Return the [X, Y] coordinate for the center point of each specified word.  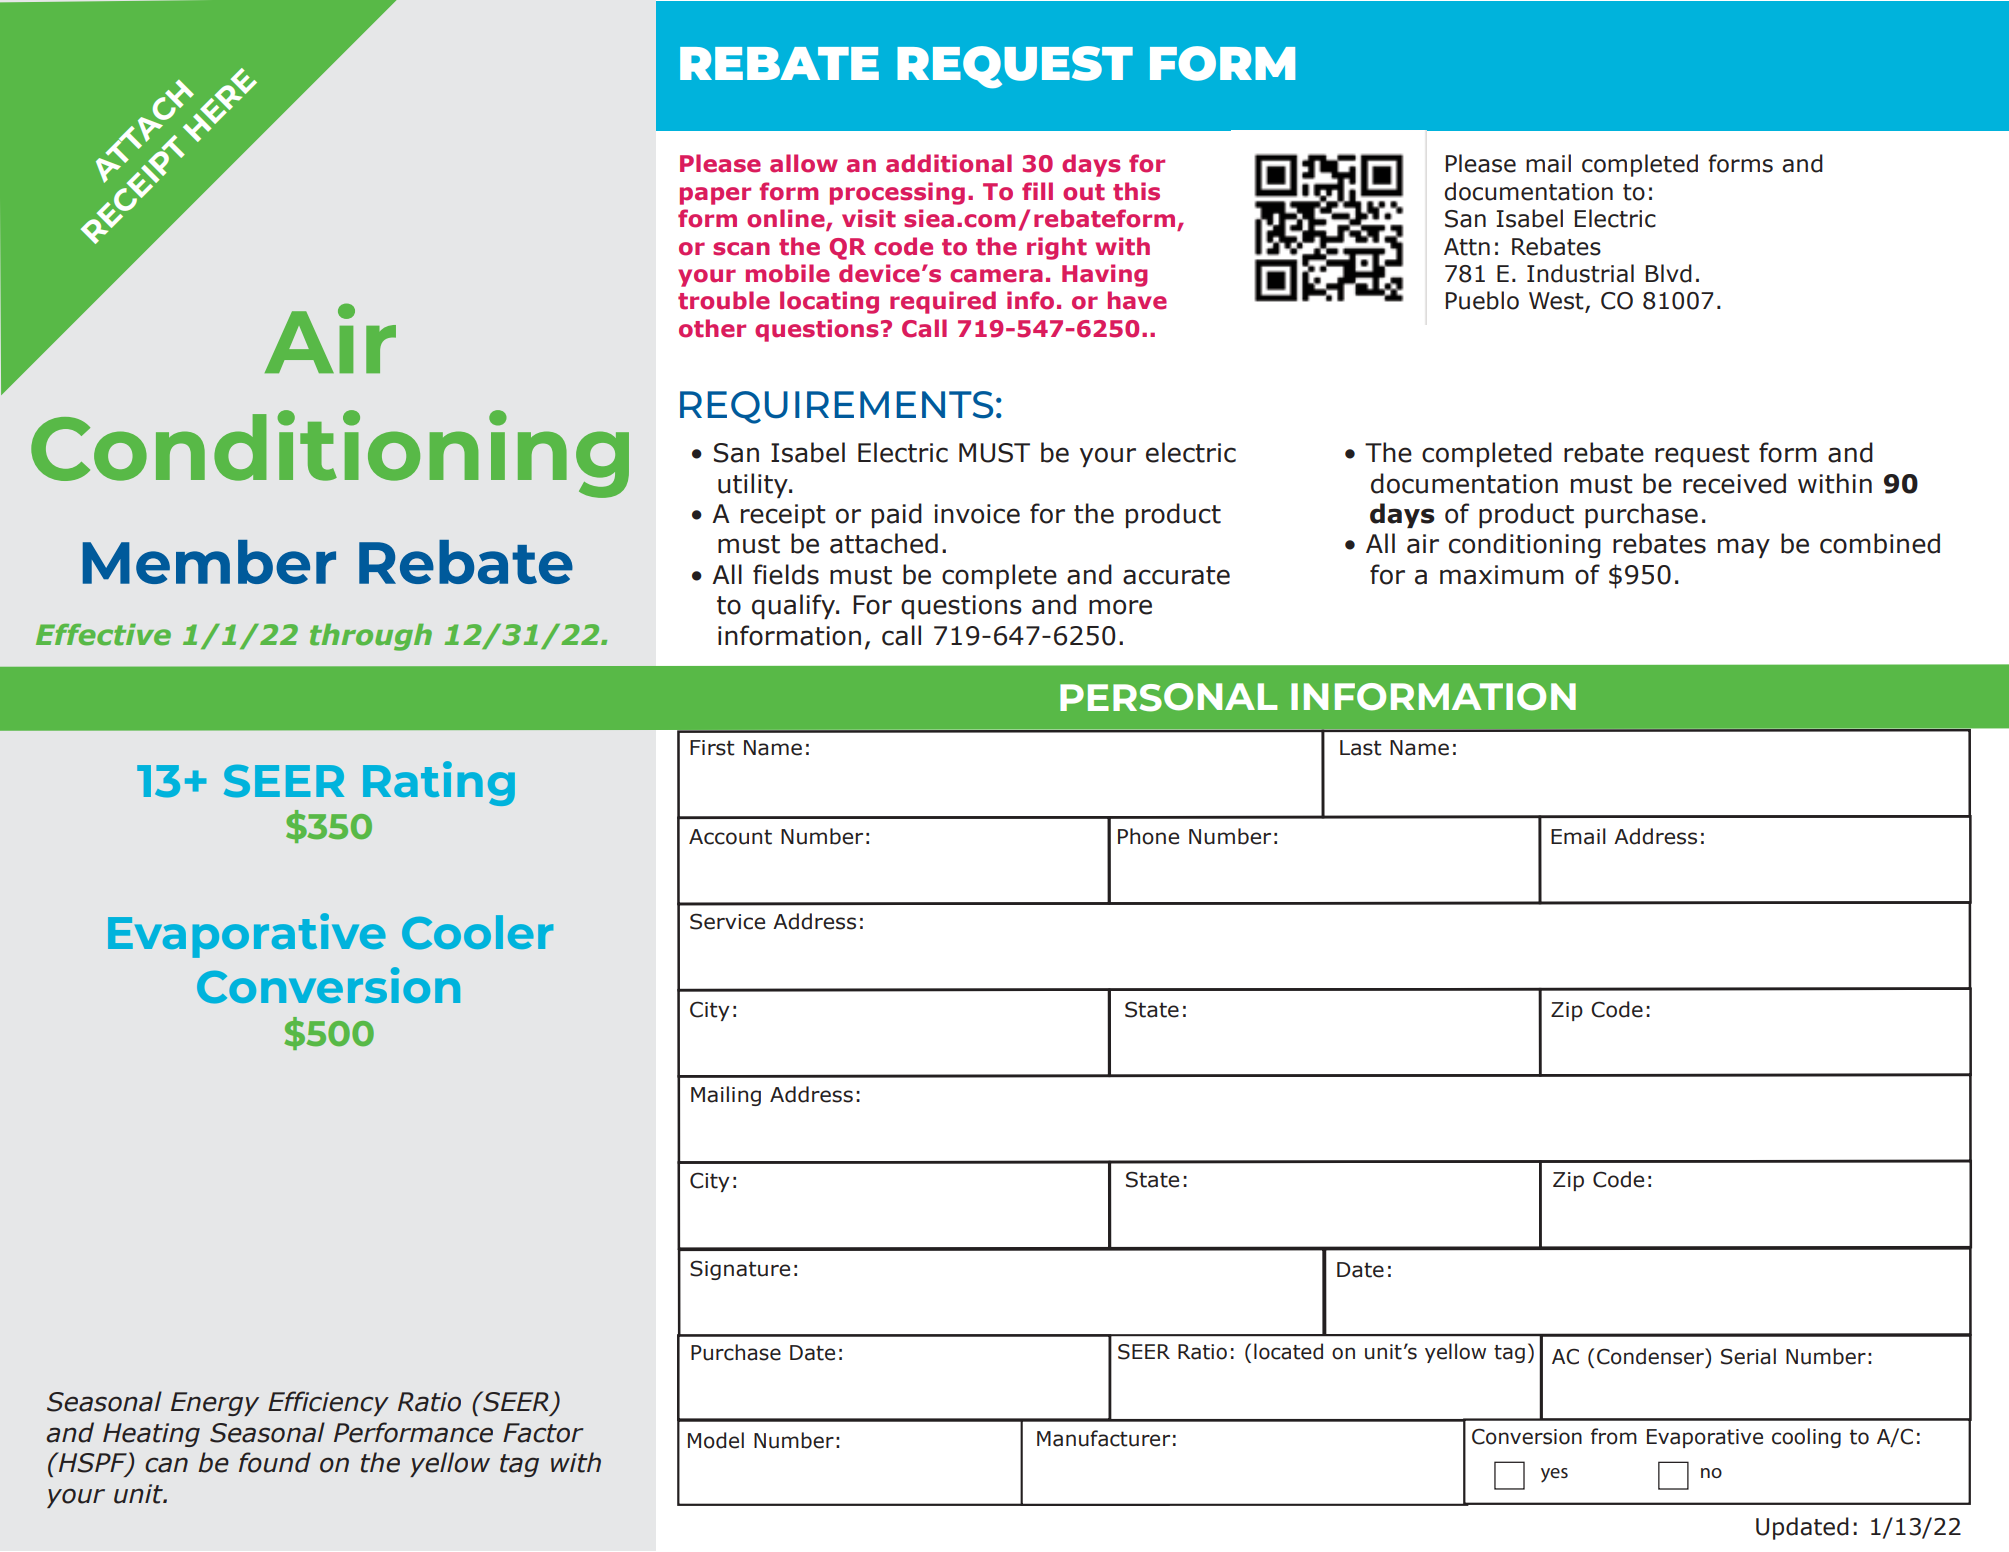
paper [715, 196]
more [1120, 607]
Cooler [477, 932]
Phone [1148, 836]
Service [727, 921]
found [275, 1462]
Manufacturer [1103, 1438]
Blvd [1669, 273]
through [371, 637]
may [1744, 548]
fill [1037, 191]
